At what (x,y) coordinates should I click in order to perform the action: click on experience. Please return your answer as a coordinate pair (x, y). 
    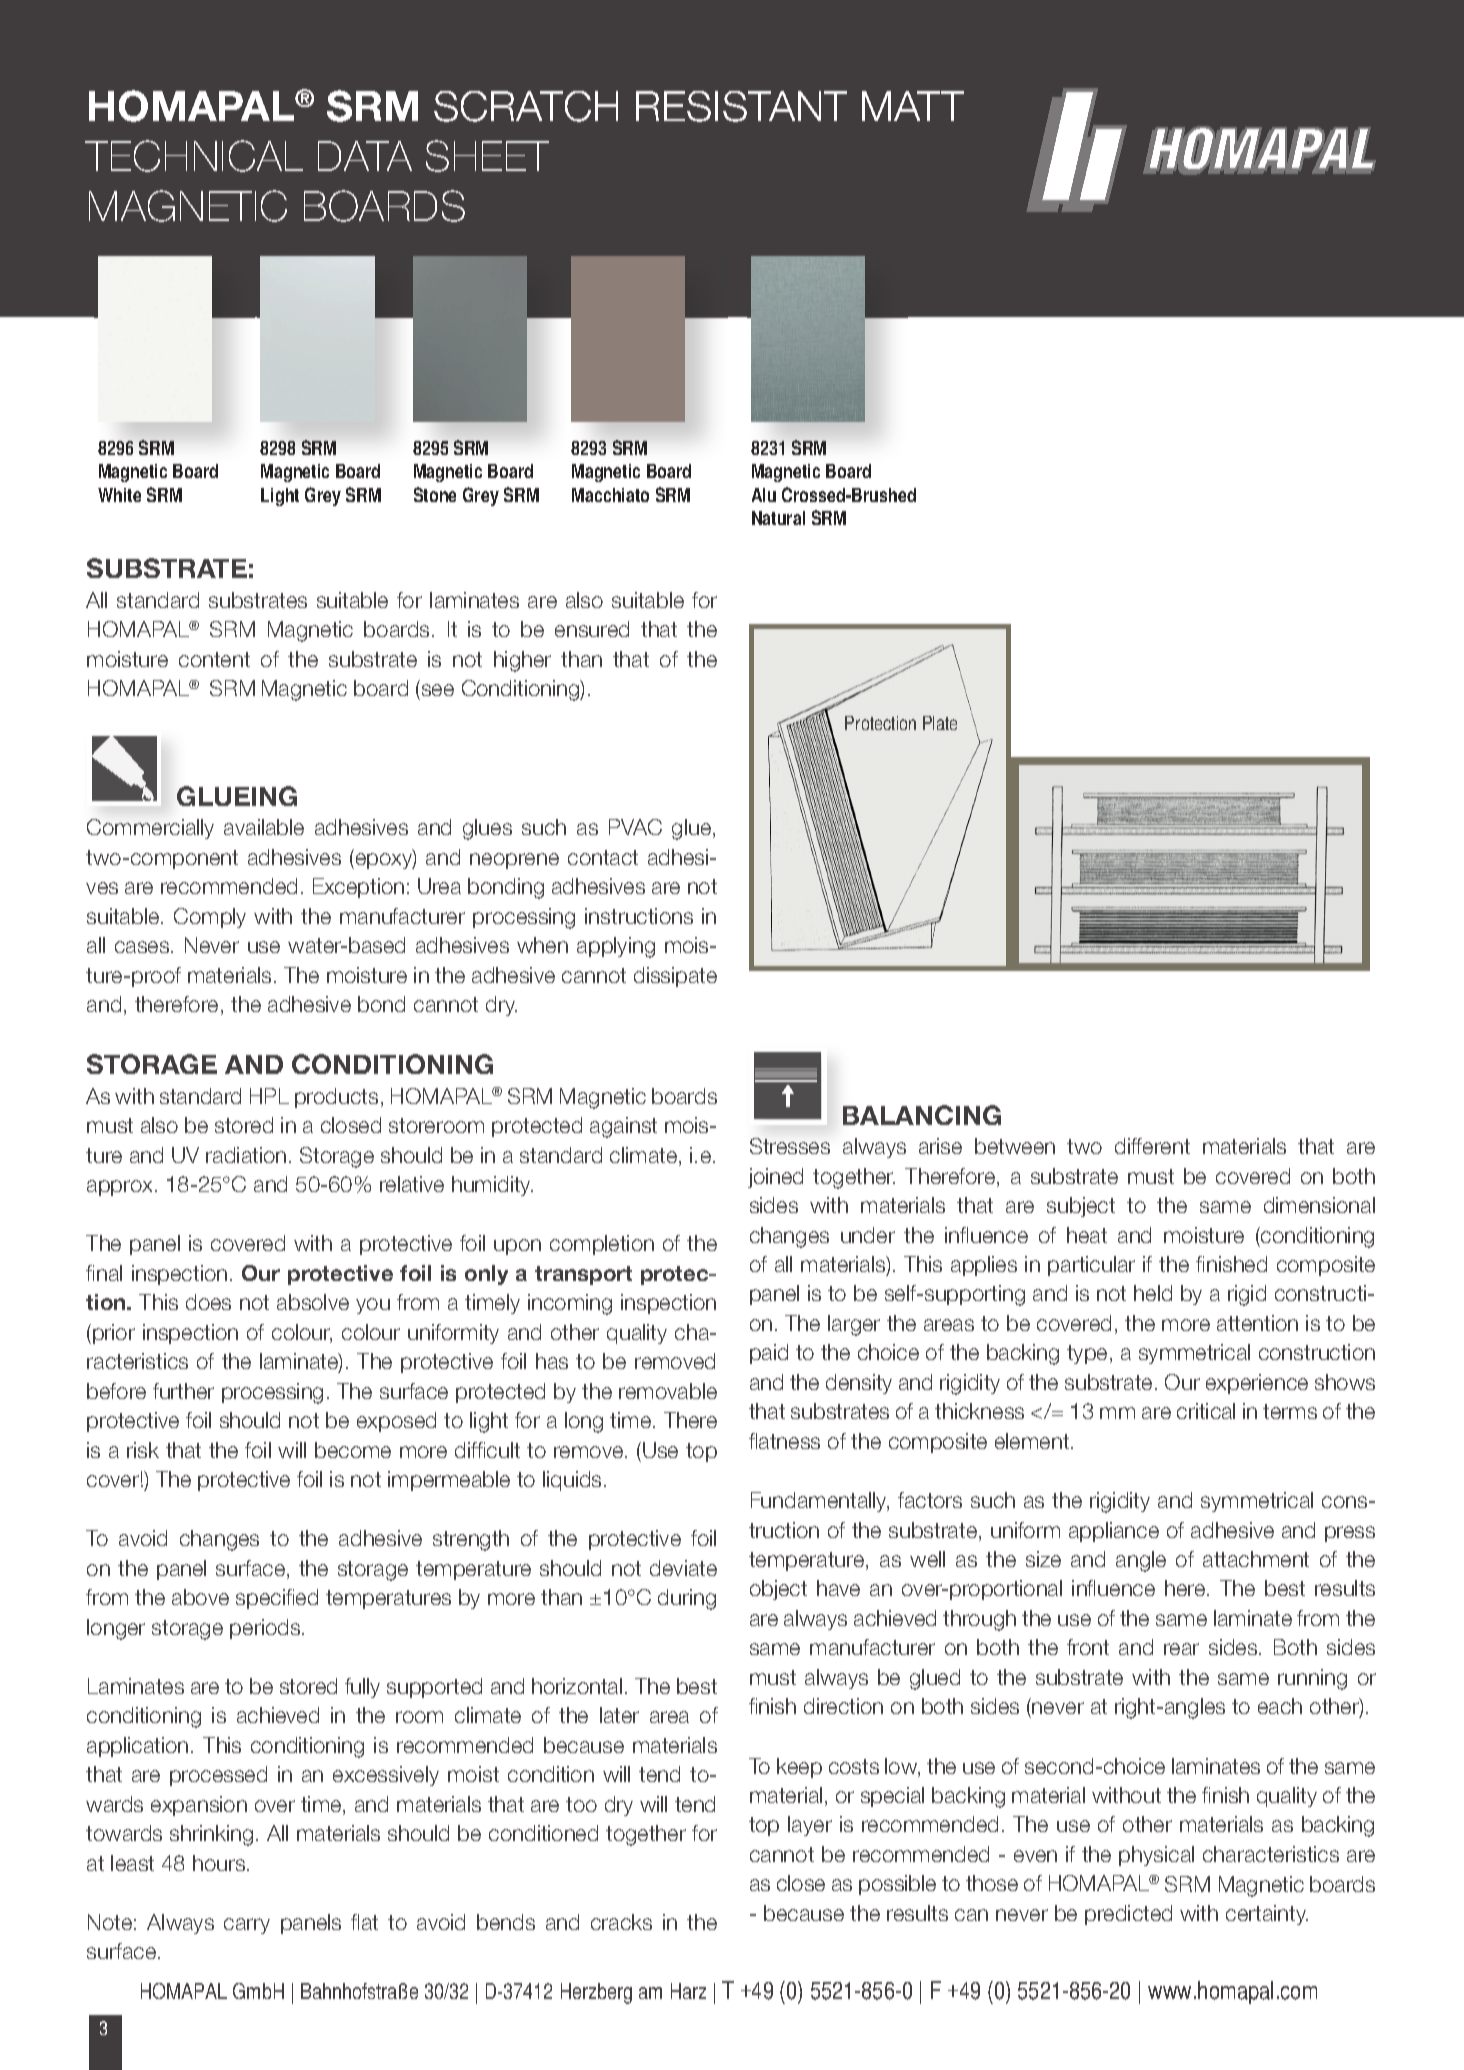
    Looking at the image, I should click on (1257, 1384).
